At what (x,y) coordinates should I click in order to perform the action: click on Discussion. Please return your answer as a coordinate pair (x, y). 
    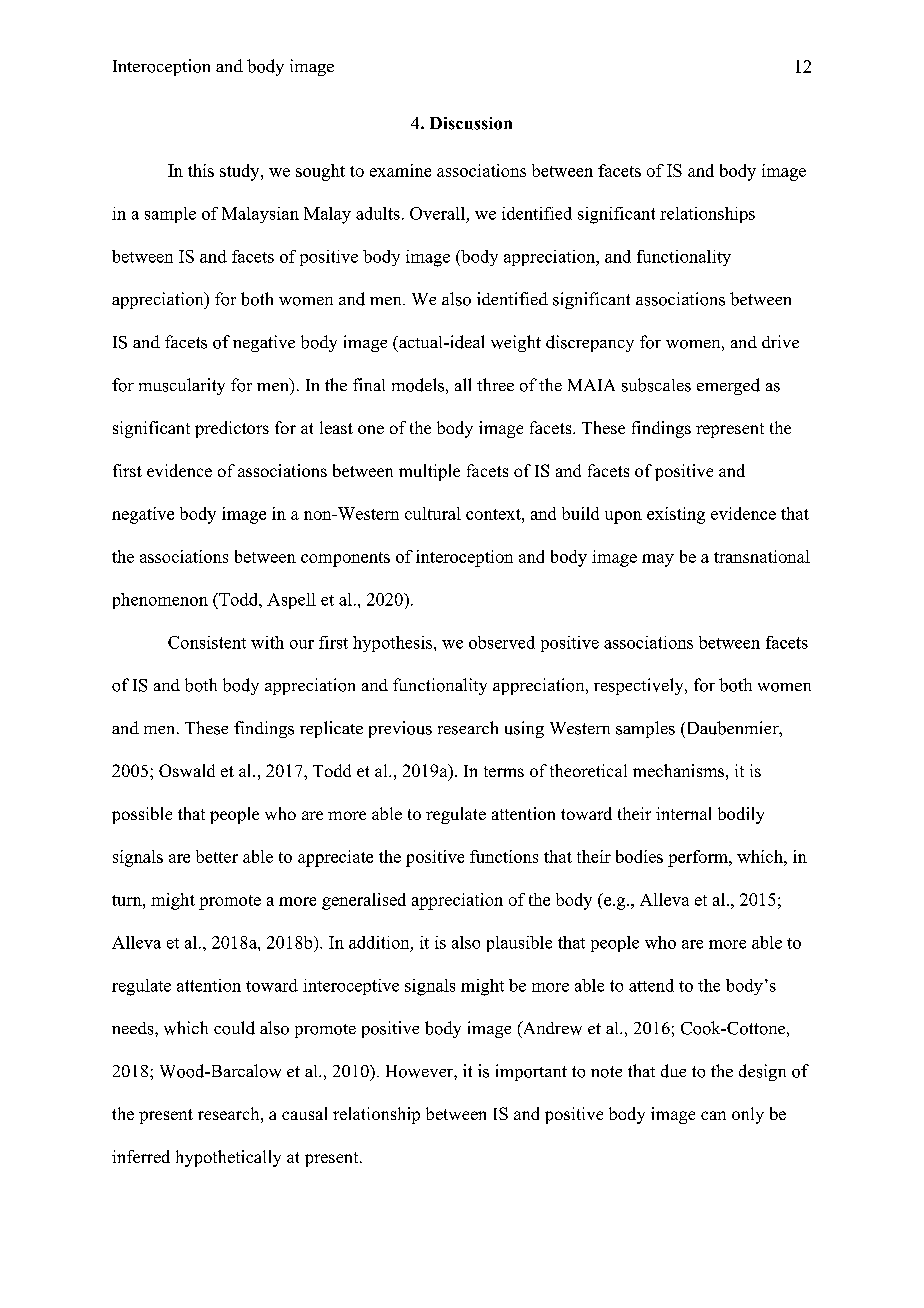
    Looking at the image, I should click on (471, 123).
